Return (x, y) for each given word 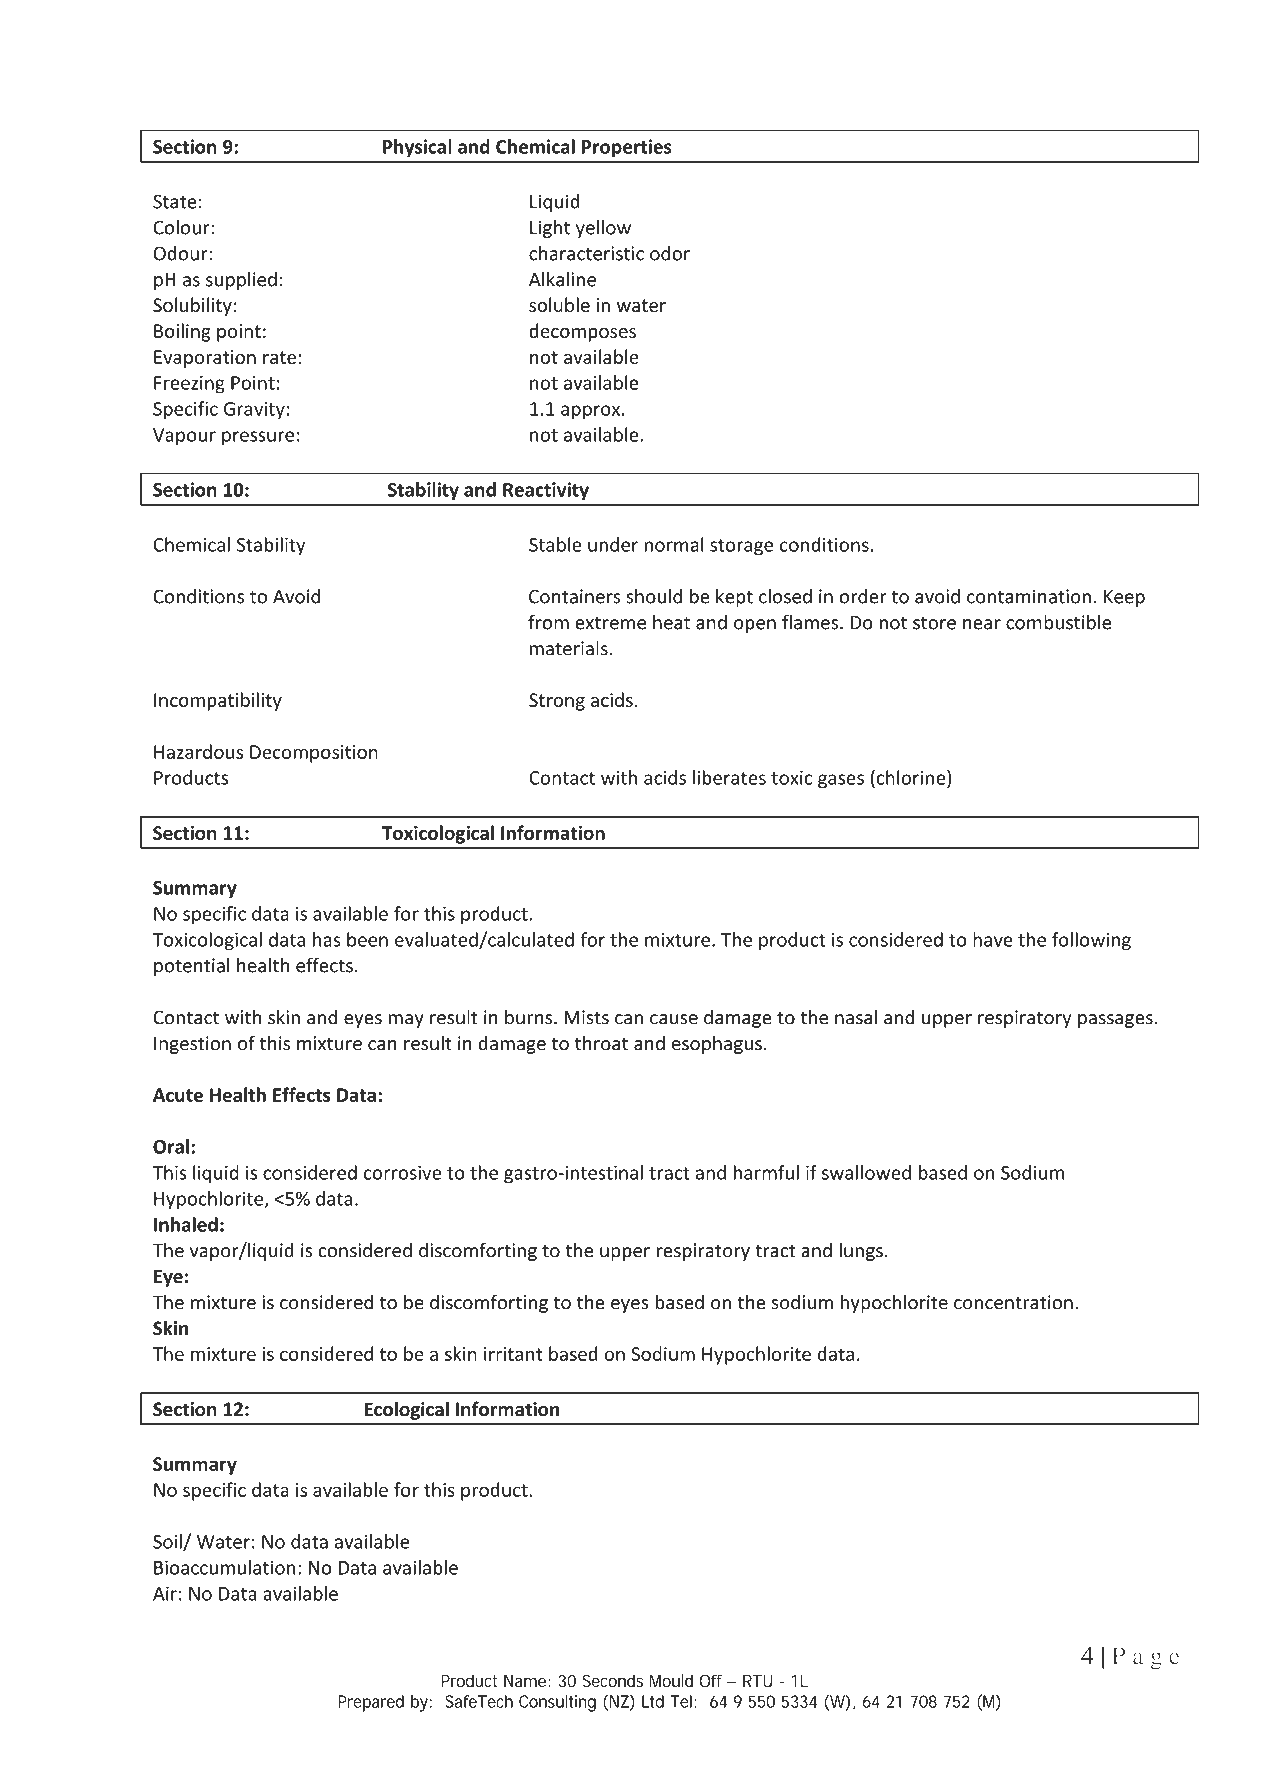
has (327, 939)
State (175, 201)
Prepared (371, 1703)
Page (1145, 1658)
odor (670, 253)
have (993, 939)
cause (674, 1019)
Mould (671, 1680)
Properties (627, 148)
